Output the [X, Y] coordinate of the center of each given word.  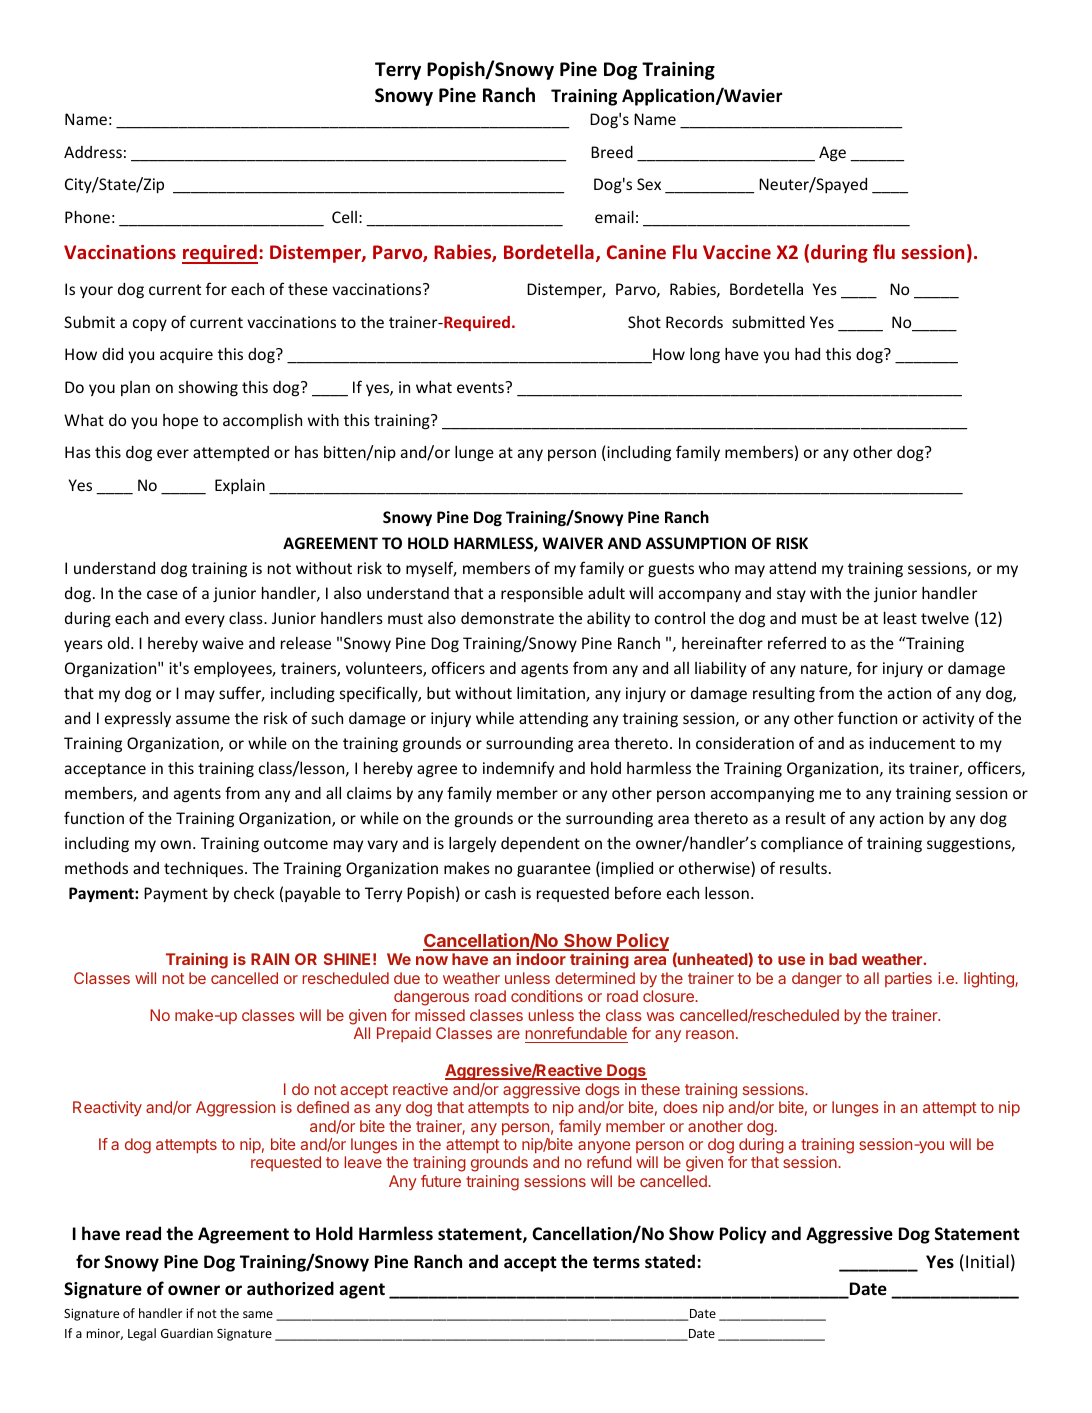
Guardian [187, 1333]
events [482, 387]
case [162, 594]
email [614, 216]
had [807, 353]
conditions [547, 996]
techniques [205, 869]
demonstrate [507, 618]
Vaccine [737, 252]
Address [93, 152]
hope [180, 421]
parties [908, 979]
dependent [540, 844]
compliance [802, 844]
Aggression [235, 1109]
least [900, 617]
